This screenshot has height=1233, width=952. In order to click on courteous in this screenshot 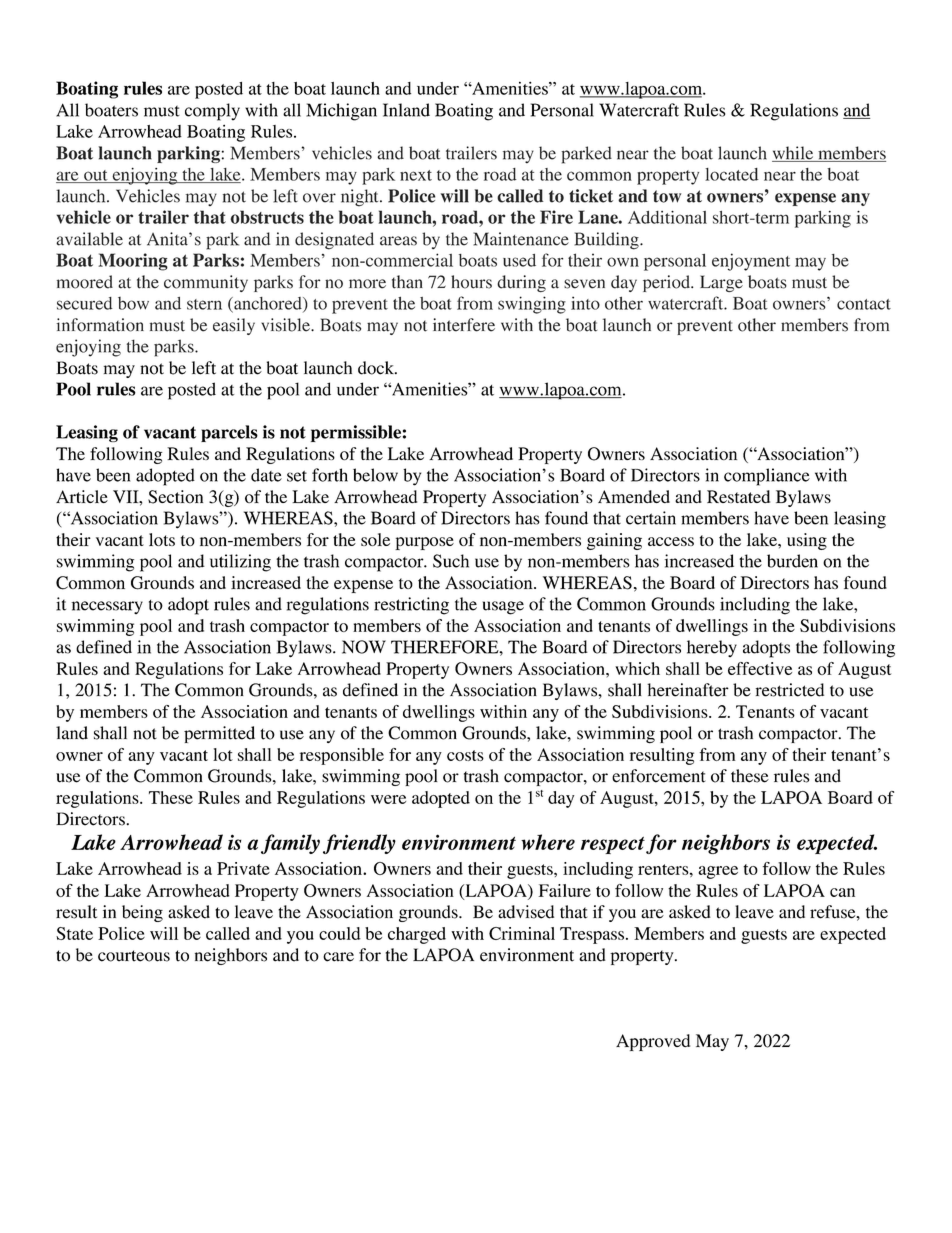, I will do `click(134, 956)`.
